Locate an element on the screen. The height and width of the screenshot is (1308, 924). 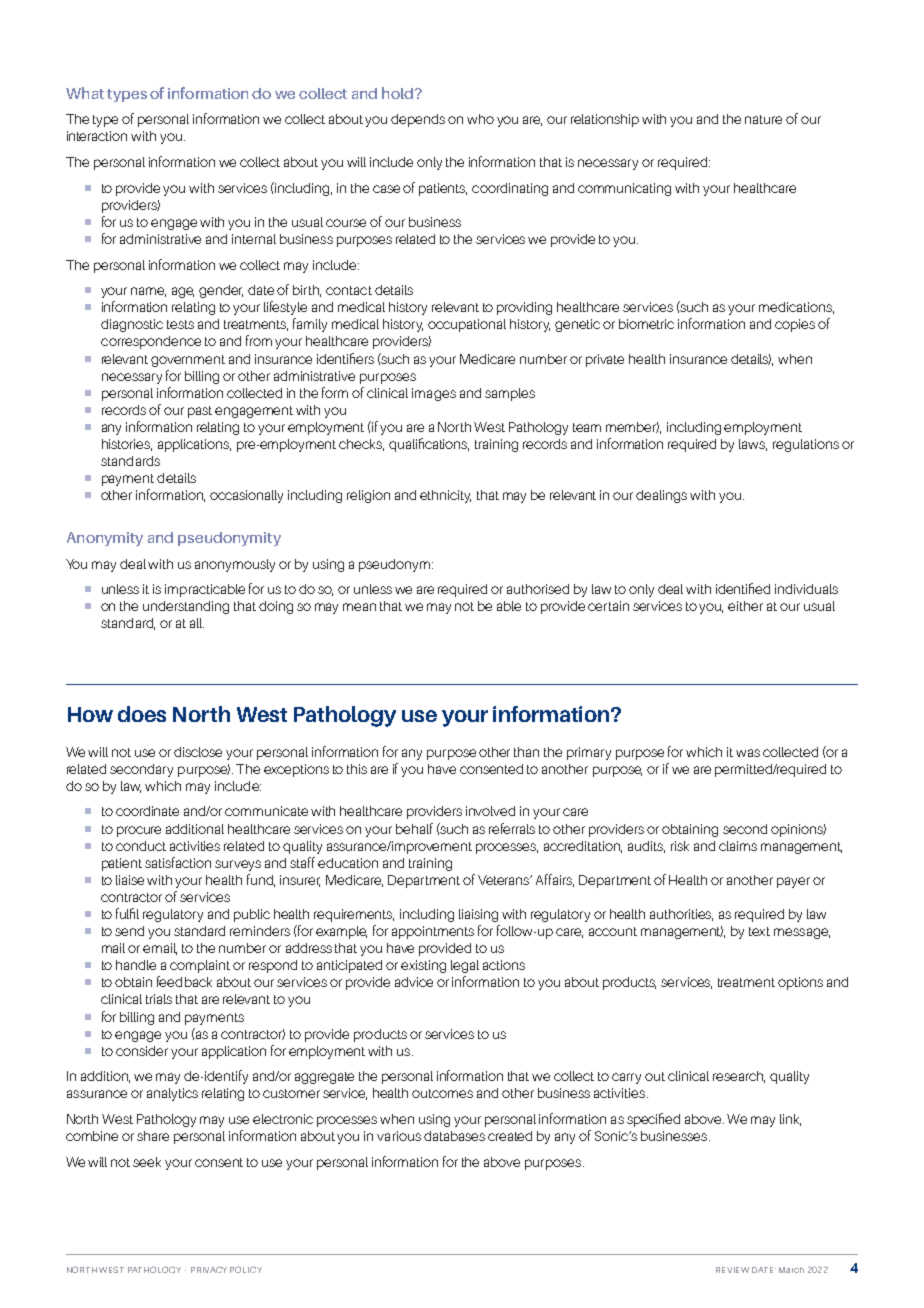
past is located at coordinates (200, 412).
